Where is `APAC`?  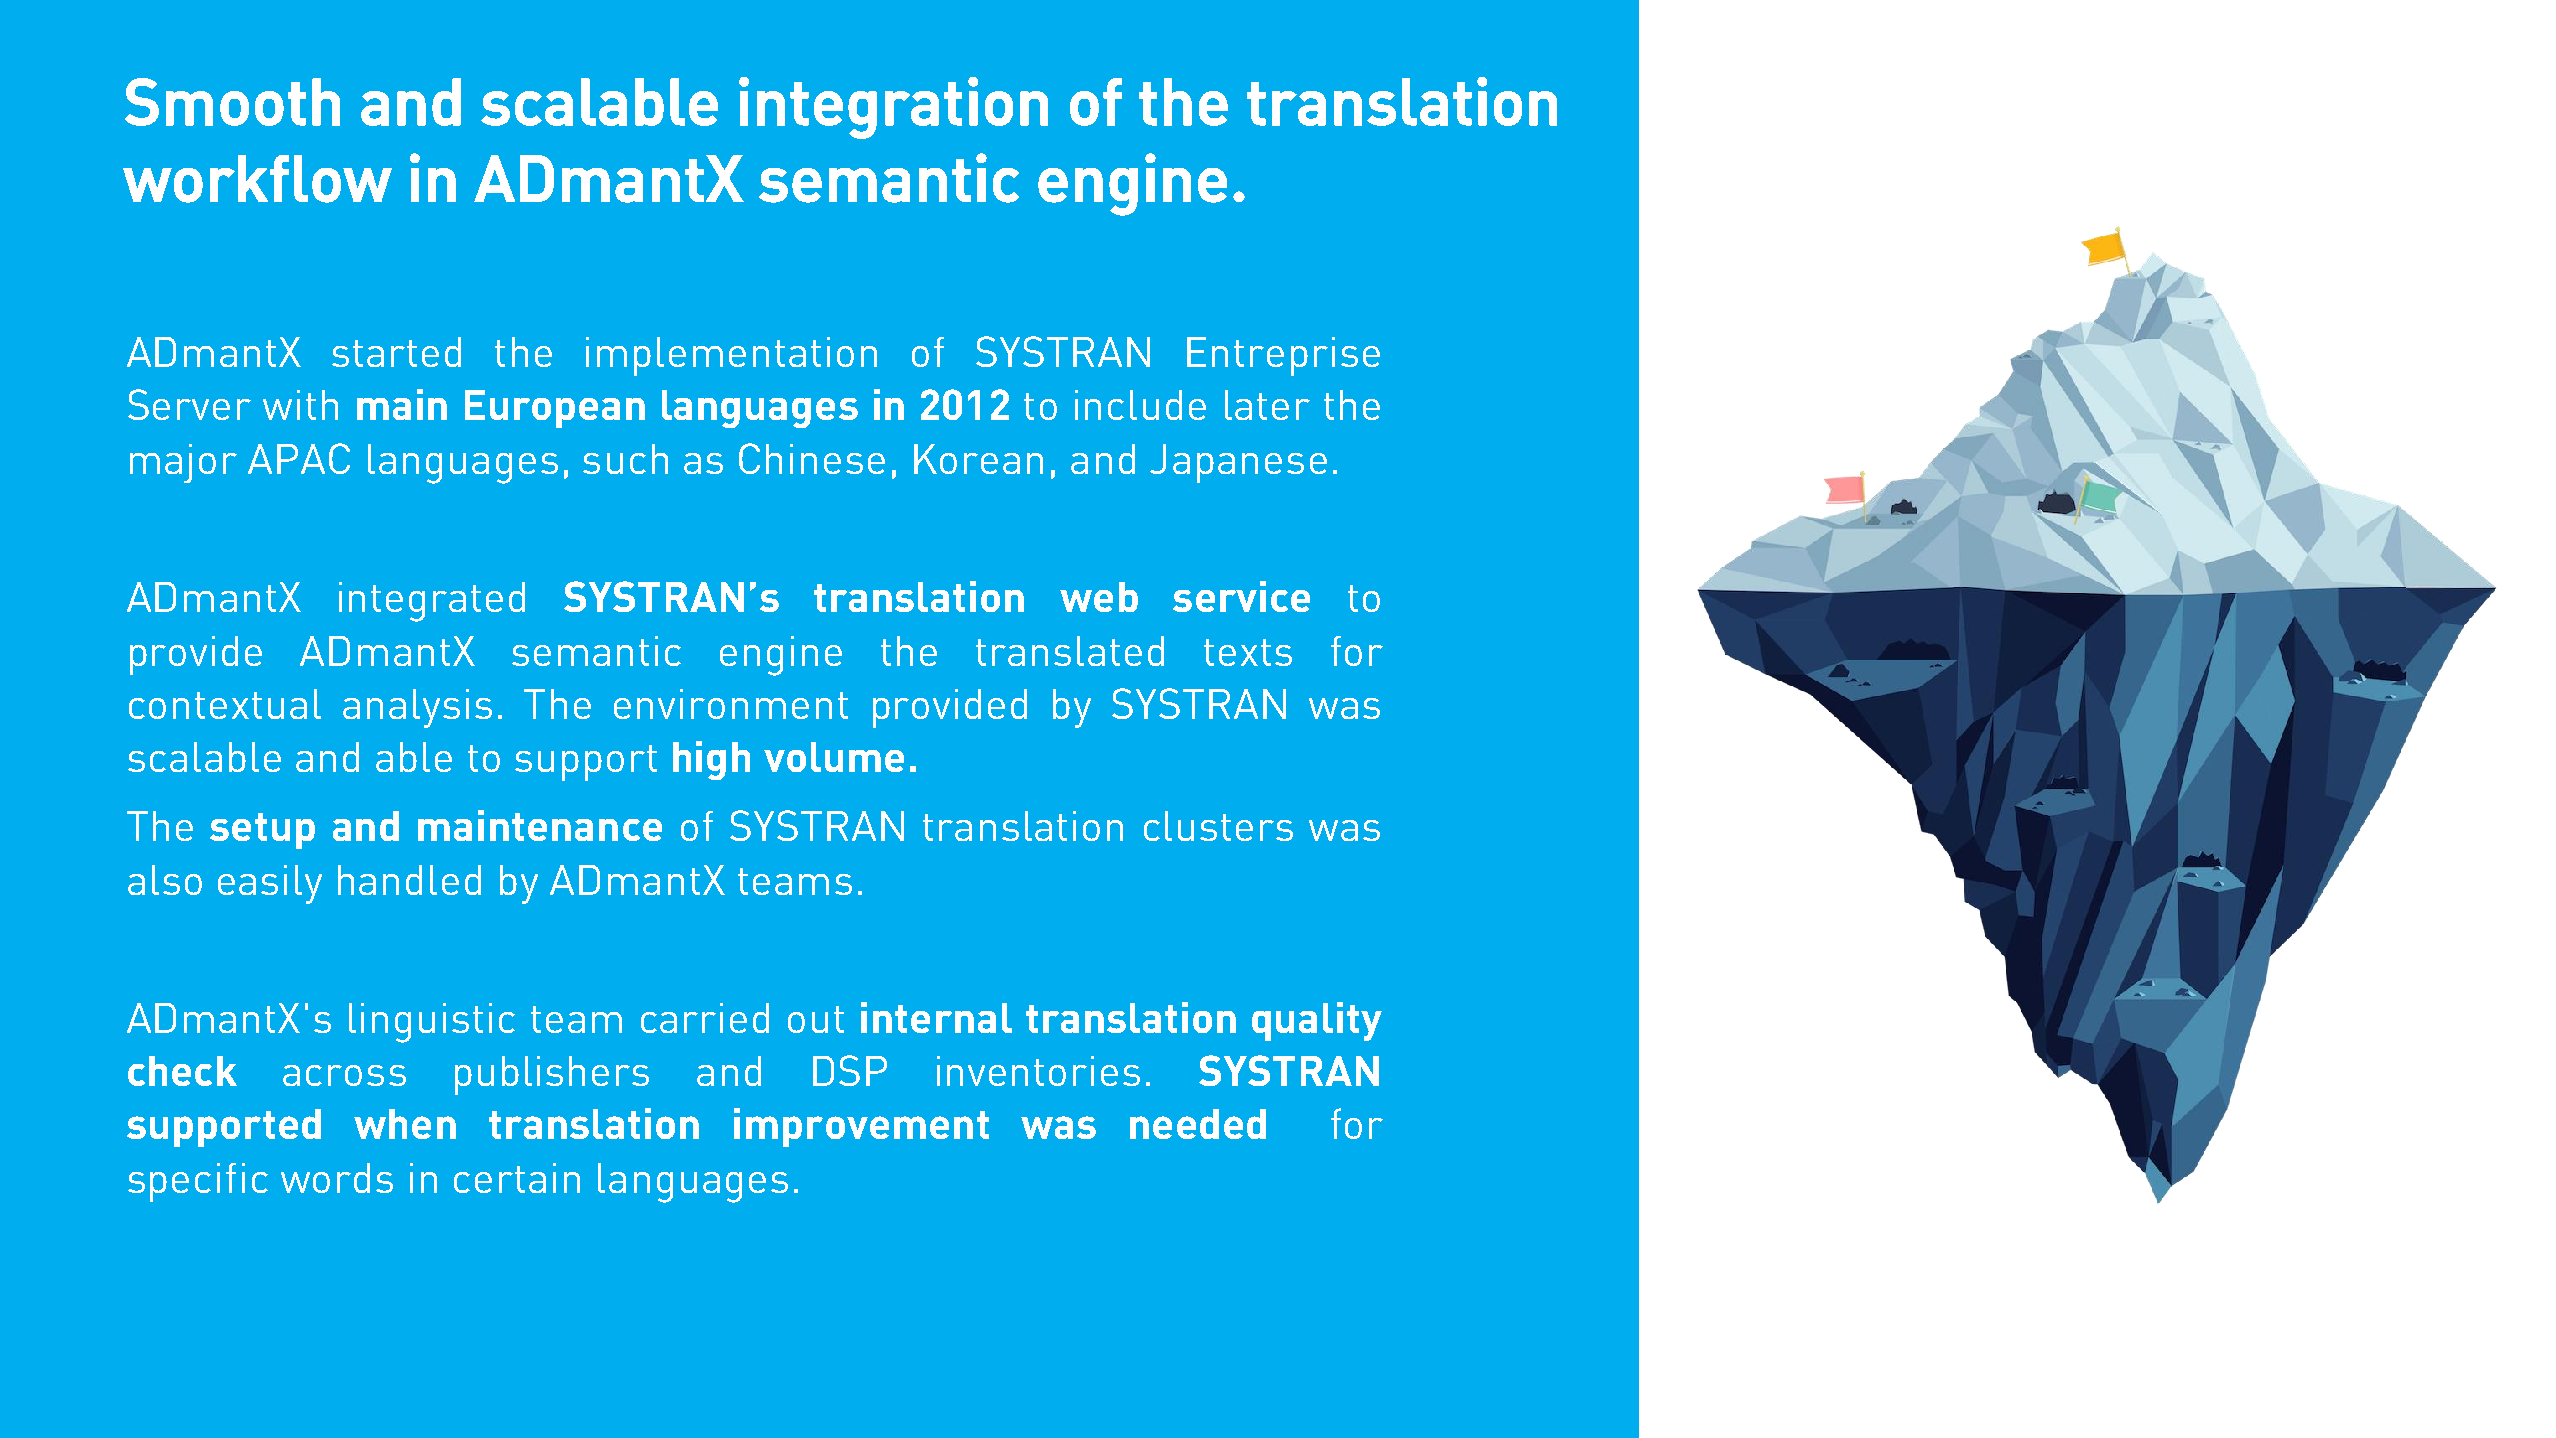
APAC is located at coordinates (299, 458).
